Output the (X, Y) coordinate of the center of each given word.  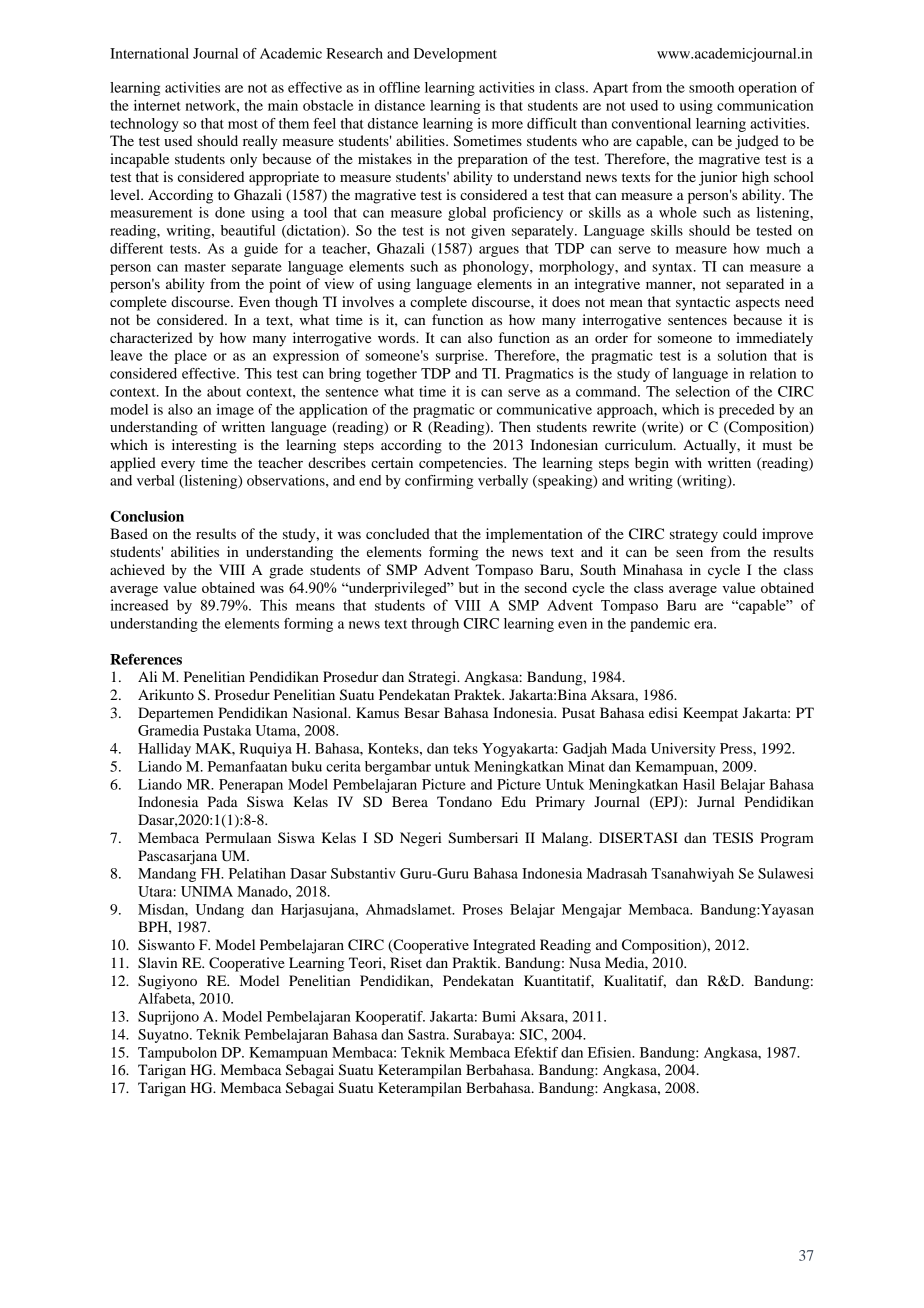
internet (157, 105)
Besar (422, 712)
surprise (461, 357)
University (683, 750)
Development (455, 55)
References (146, 659)
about (224, 391)
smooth (711, 87)
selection (703, 391)
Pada (223, 801)
